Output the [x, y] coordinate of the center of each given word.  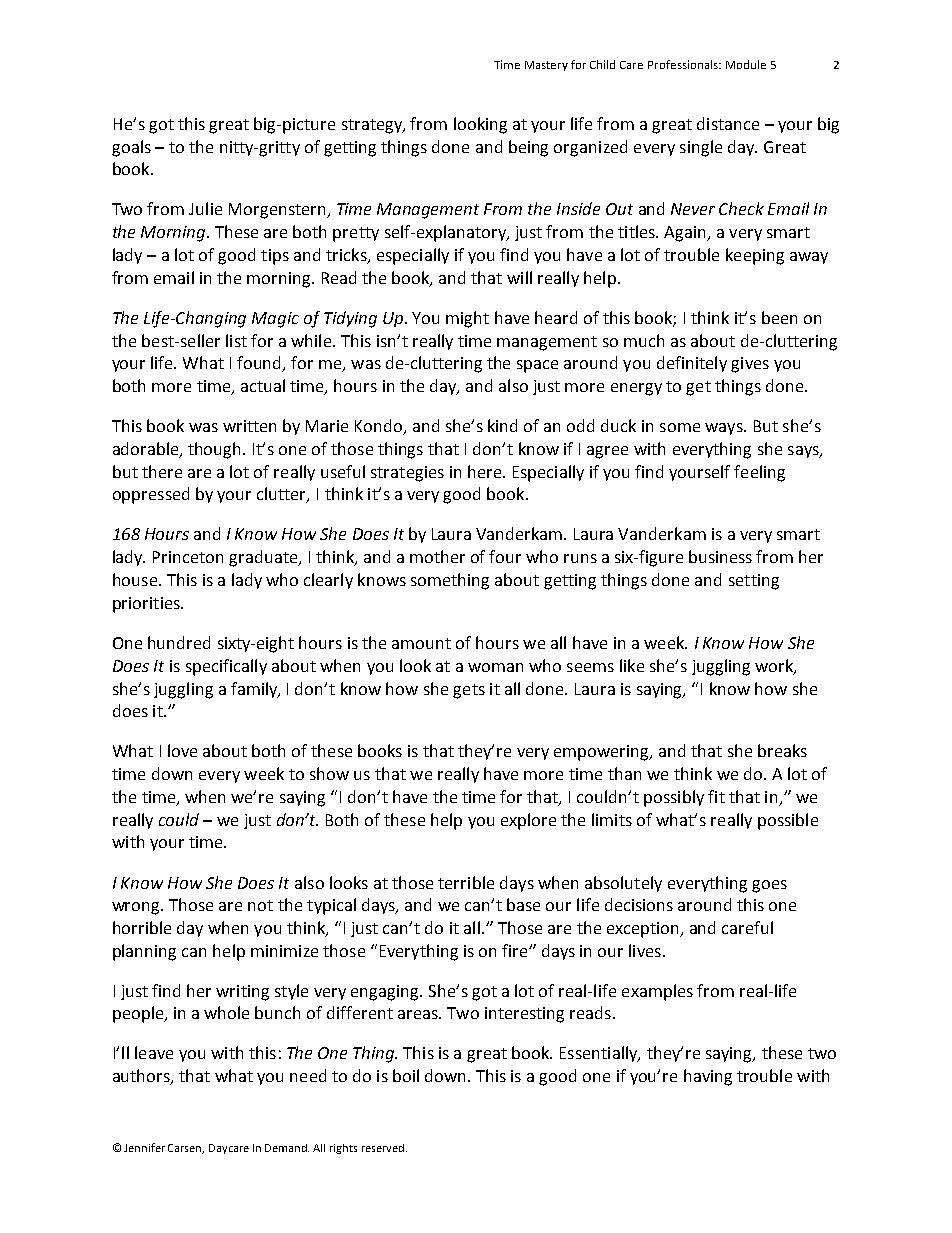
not [260, 905]
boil [406, 1075]
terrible [466, 882]
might [467, 319]
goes [769, 886]
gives [750, 365]
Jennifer [144, 1147]
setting [754, 582]
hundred [179, 642]
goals [131, 148]
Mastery [546, 66]
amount [421, 643]
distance [728, 123]
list [236, 340]
